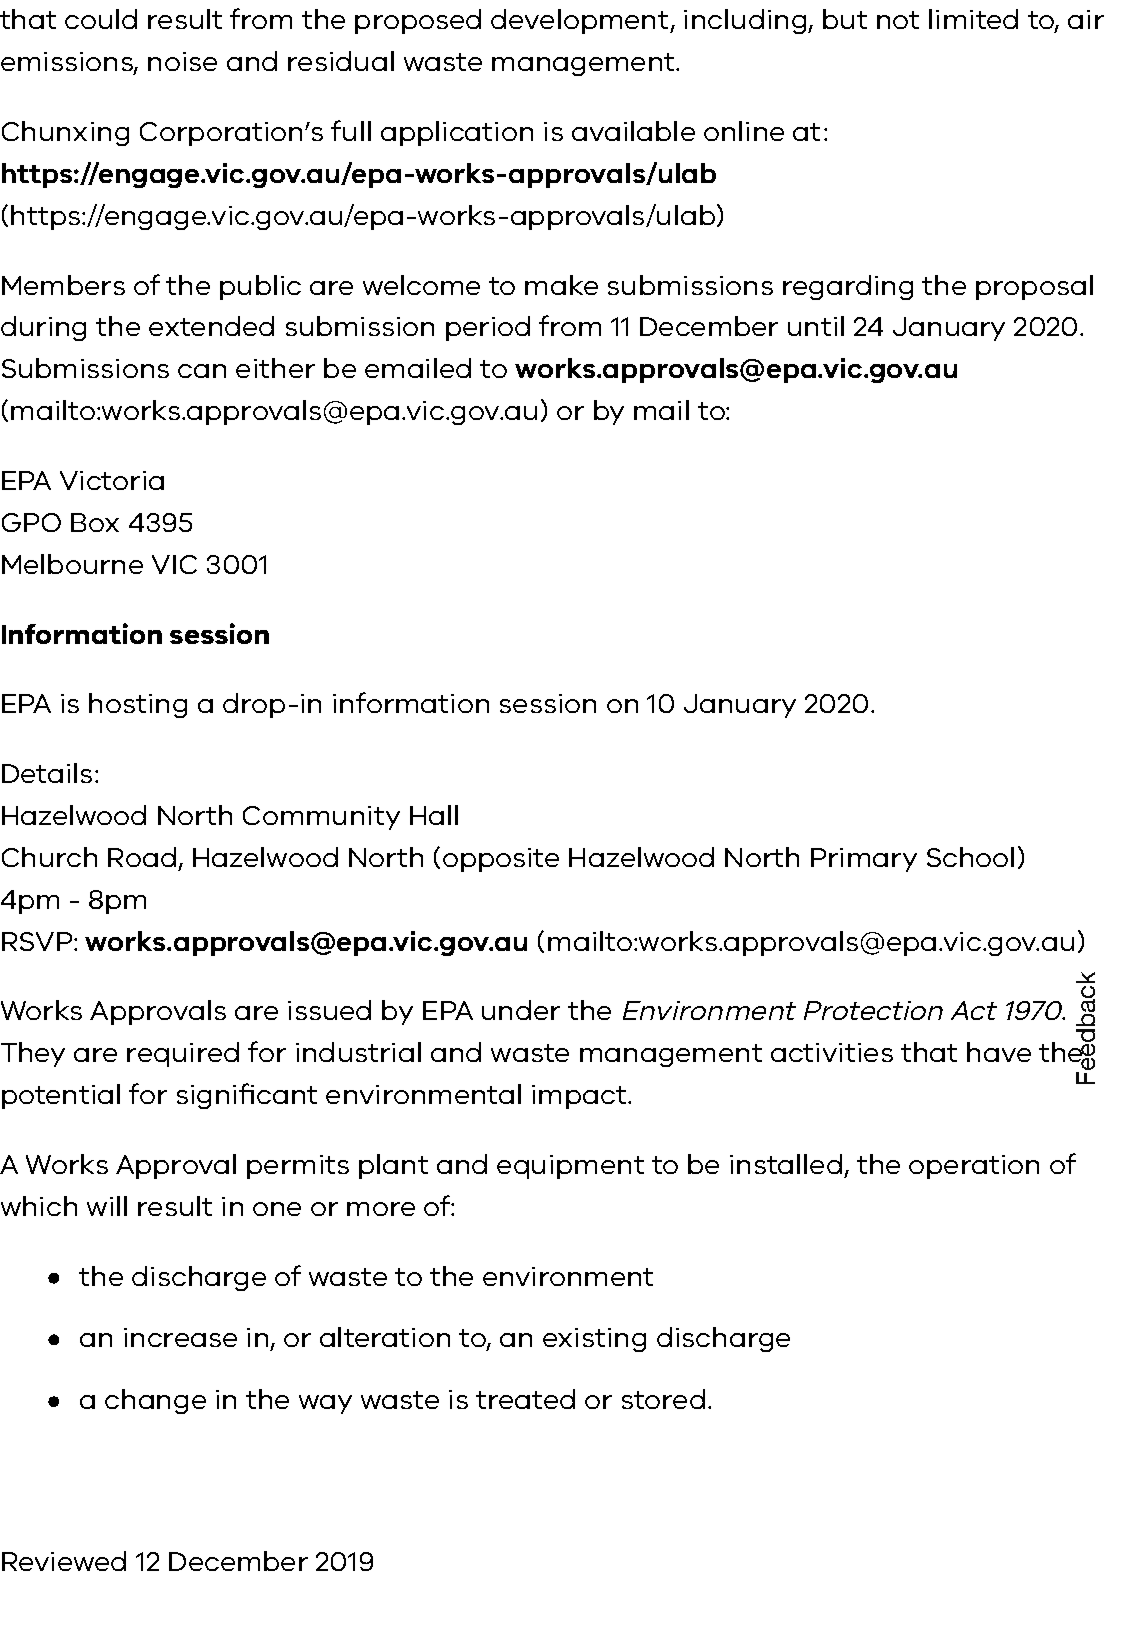  I want to click on development, so click(581, 21).
